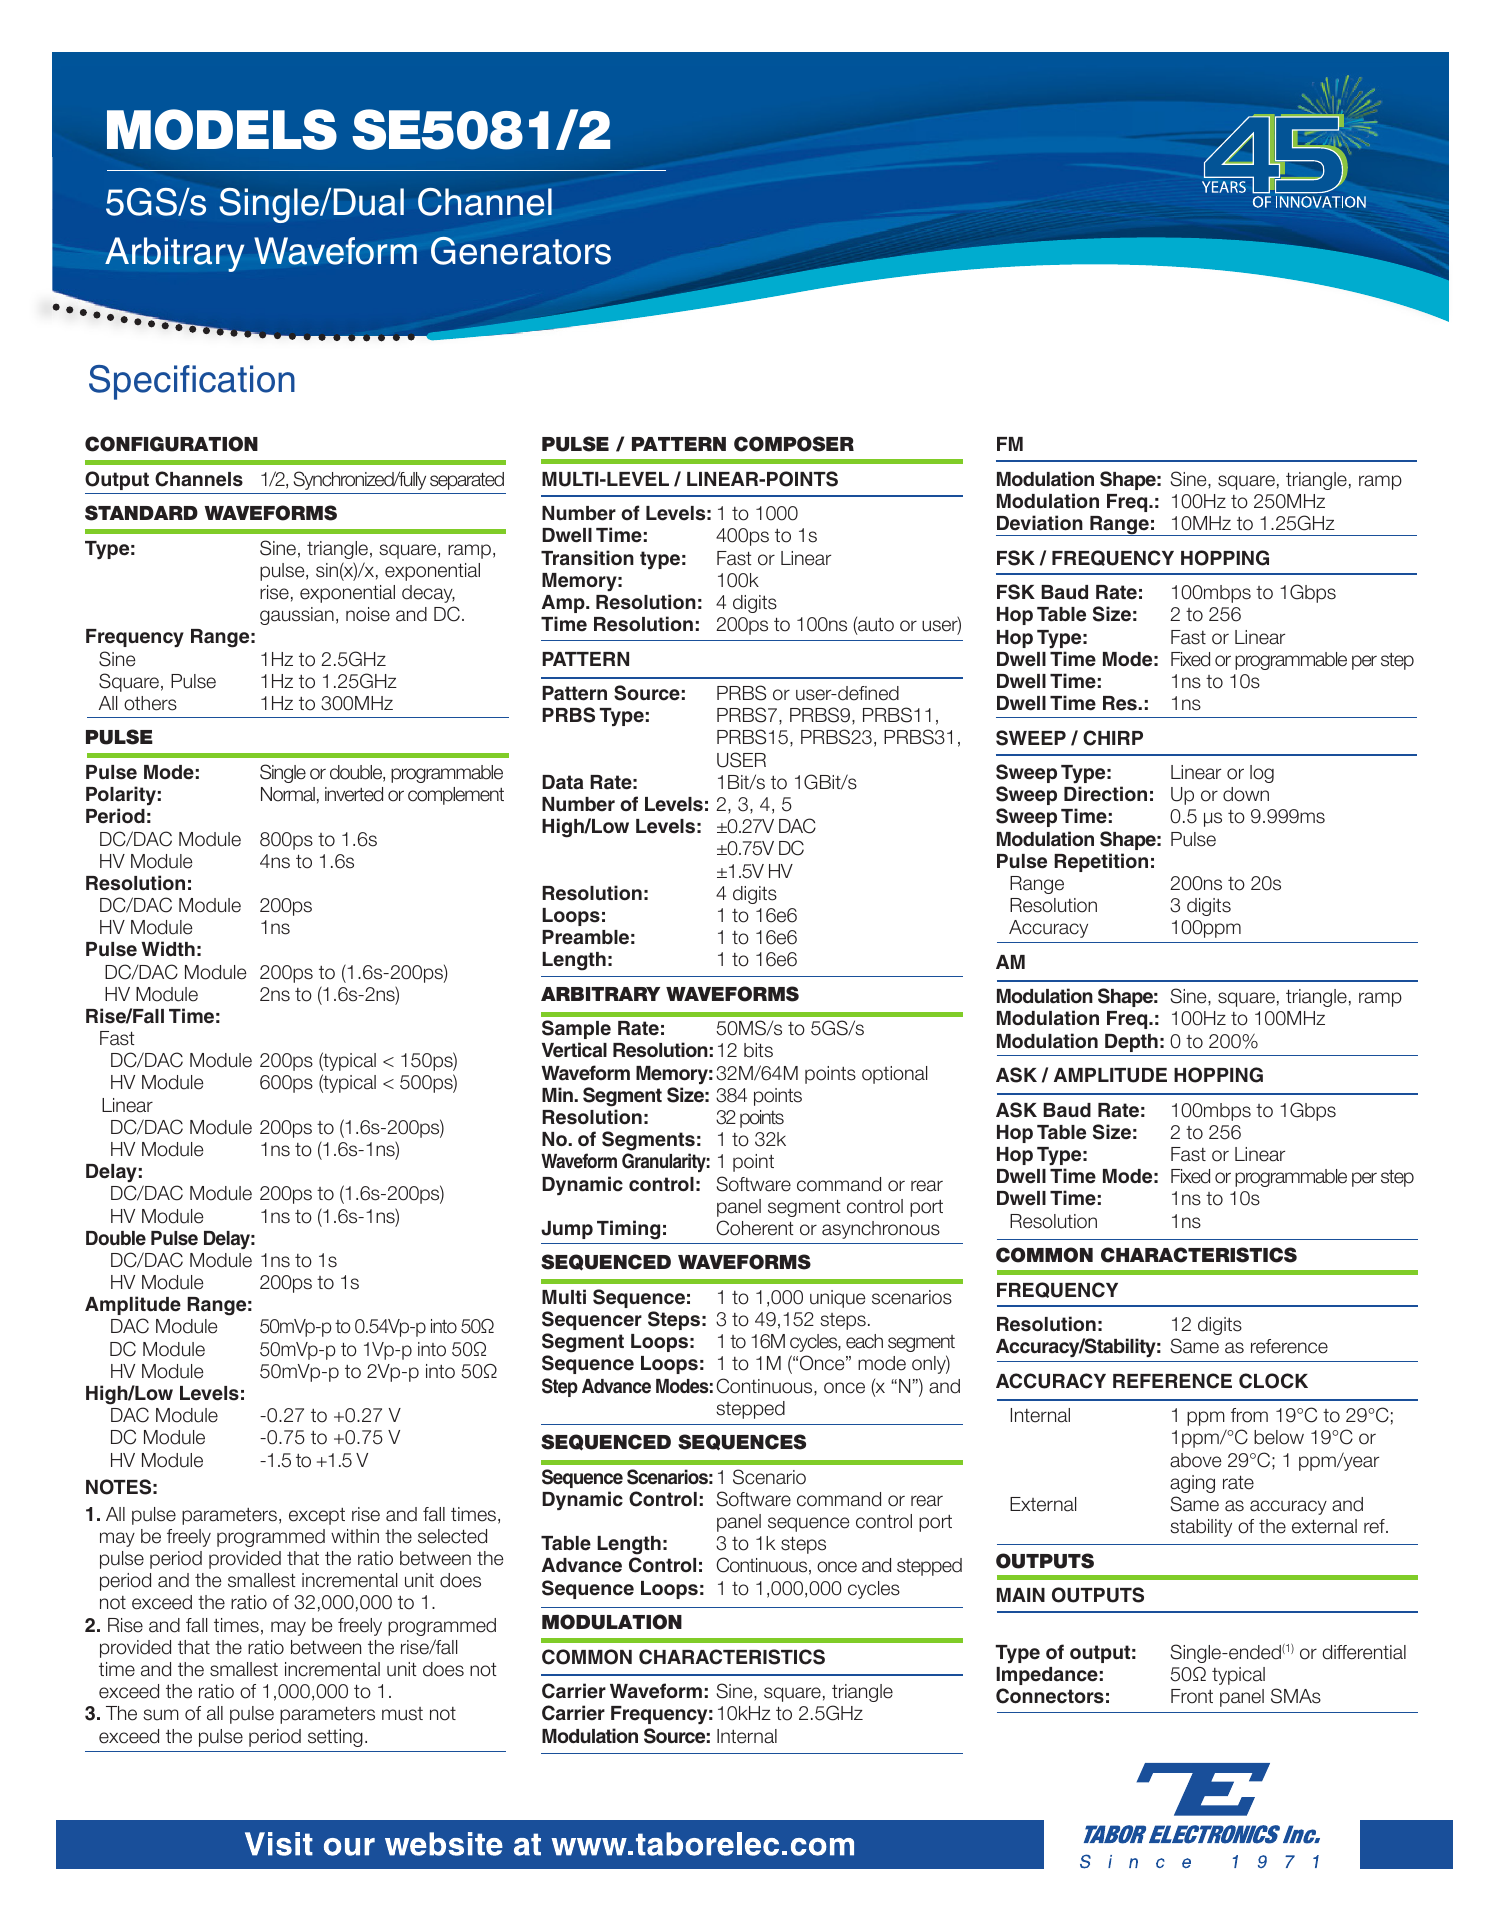 The width and height of the screenshot is (1502, 1921). Describe the element at coordinates (192, 382) in the screenshot. I see `Specification` at that location.
